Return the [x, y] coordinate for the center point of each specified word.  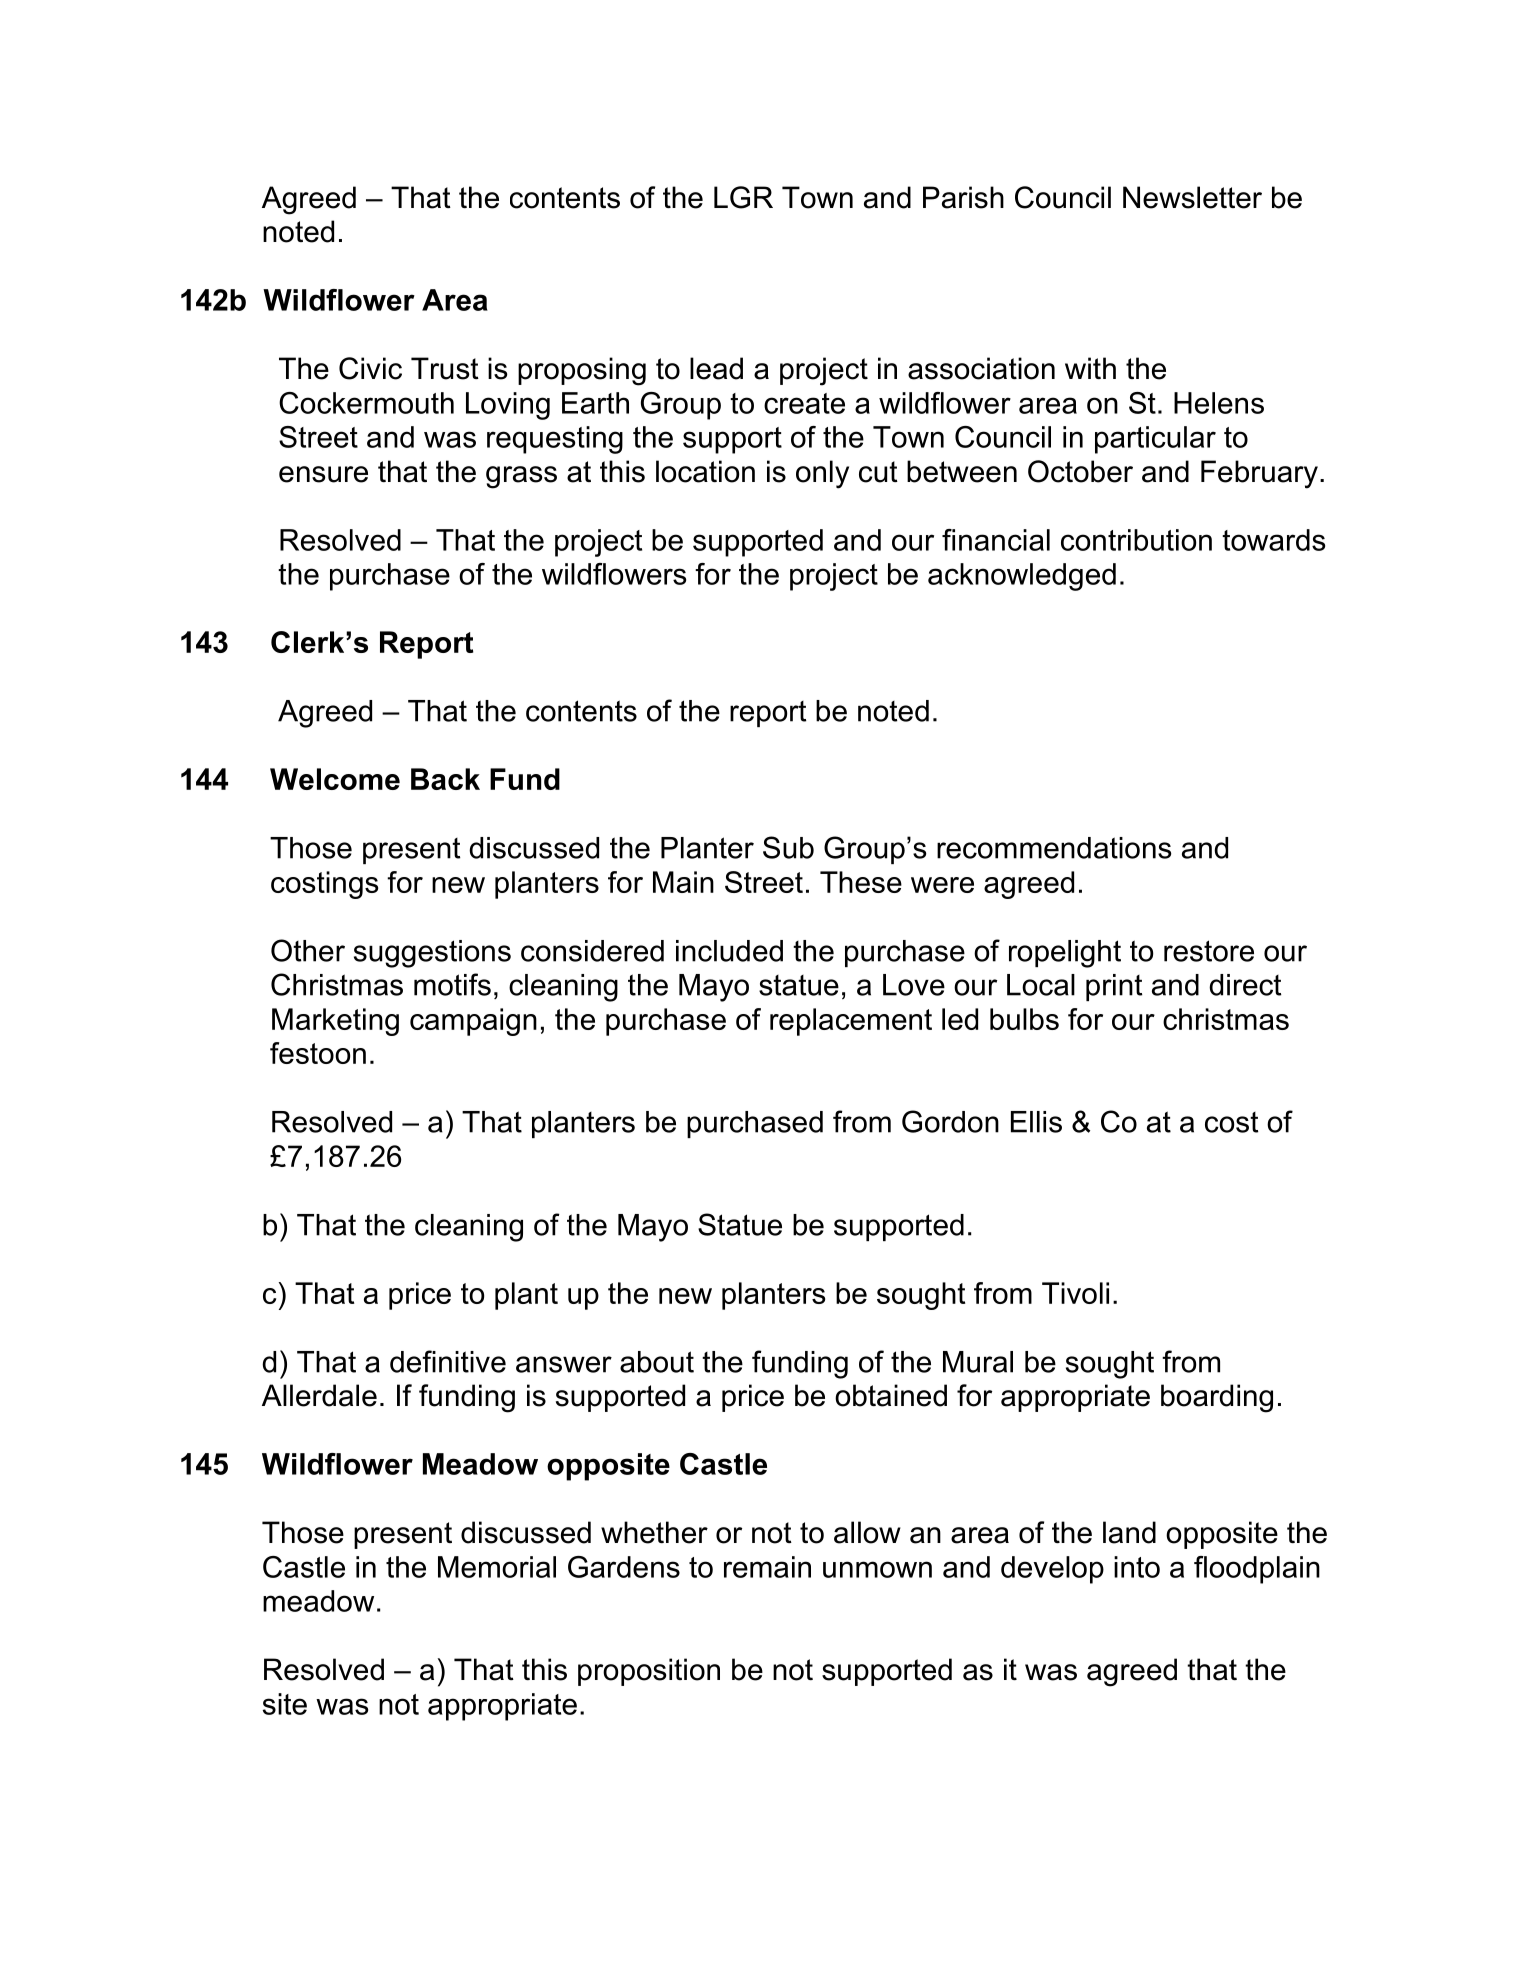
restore [1209, 951]
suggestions [432, 954]
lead [716, 368]
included [729, 951]
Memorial [497, 1567]
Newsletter [1192, 197]
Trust [445, 368]
